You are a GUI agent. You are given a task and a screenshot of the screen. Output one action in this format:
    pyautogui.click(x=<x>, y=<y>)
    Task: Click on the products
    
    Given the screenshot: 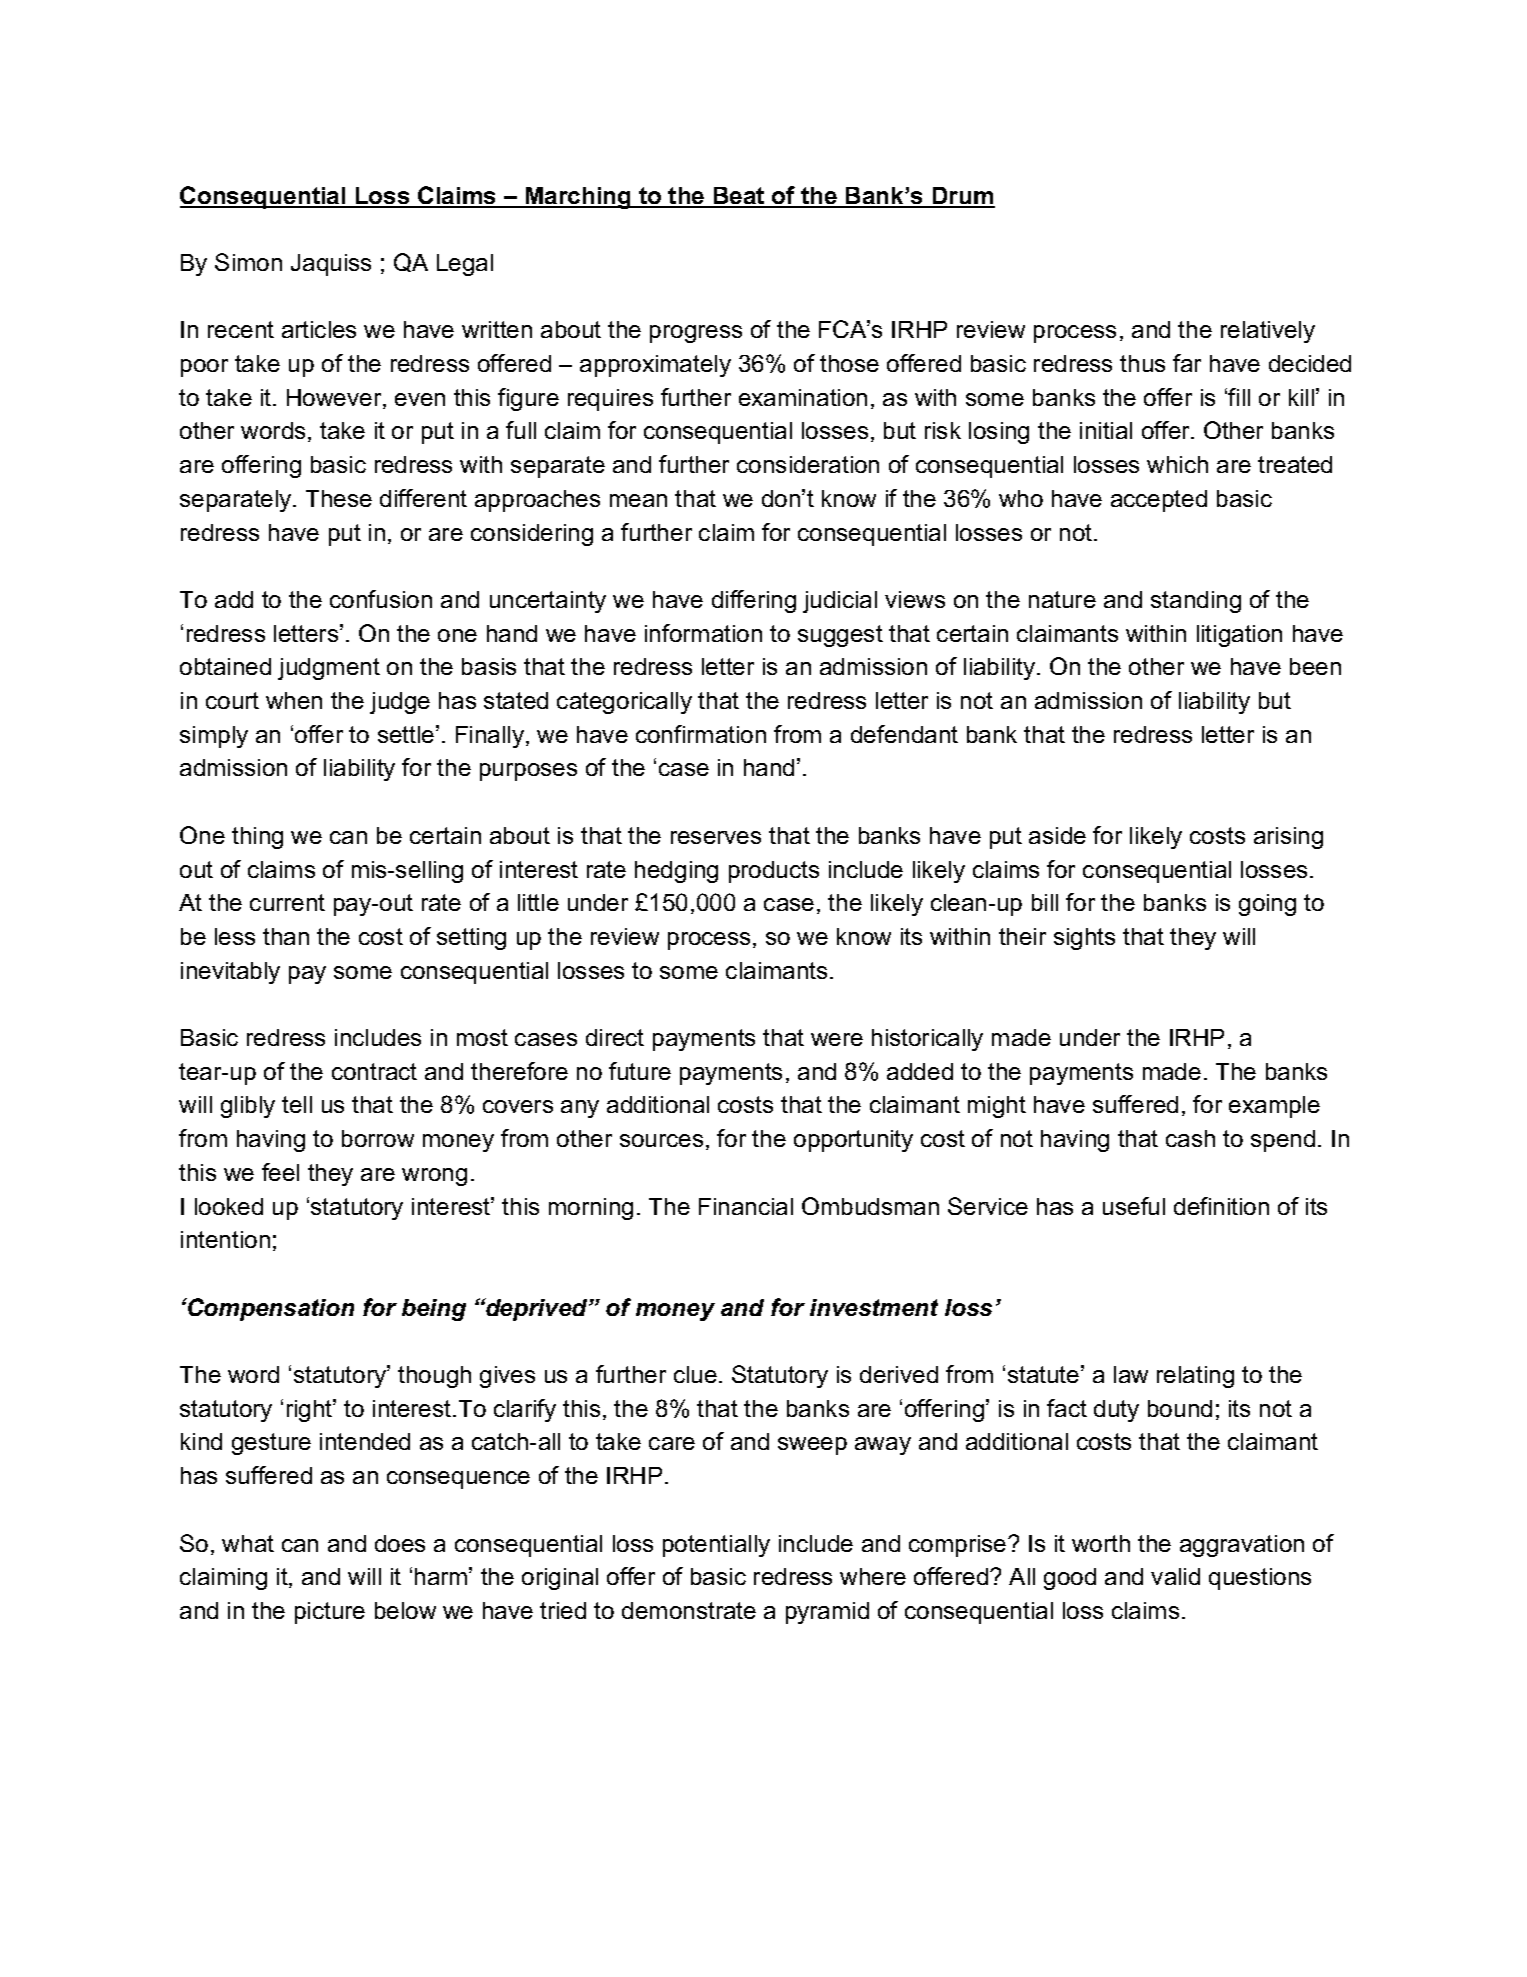 What is the action you would take?
    pyautogui.click(x=774, y=872)
